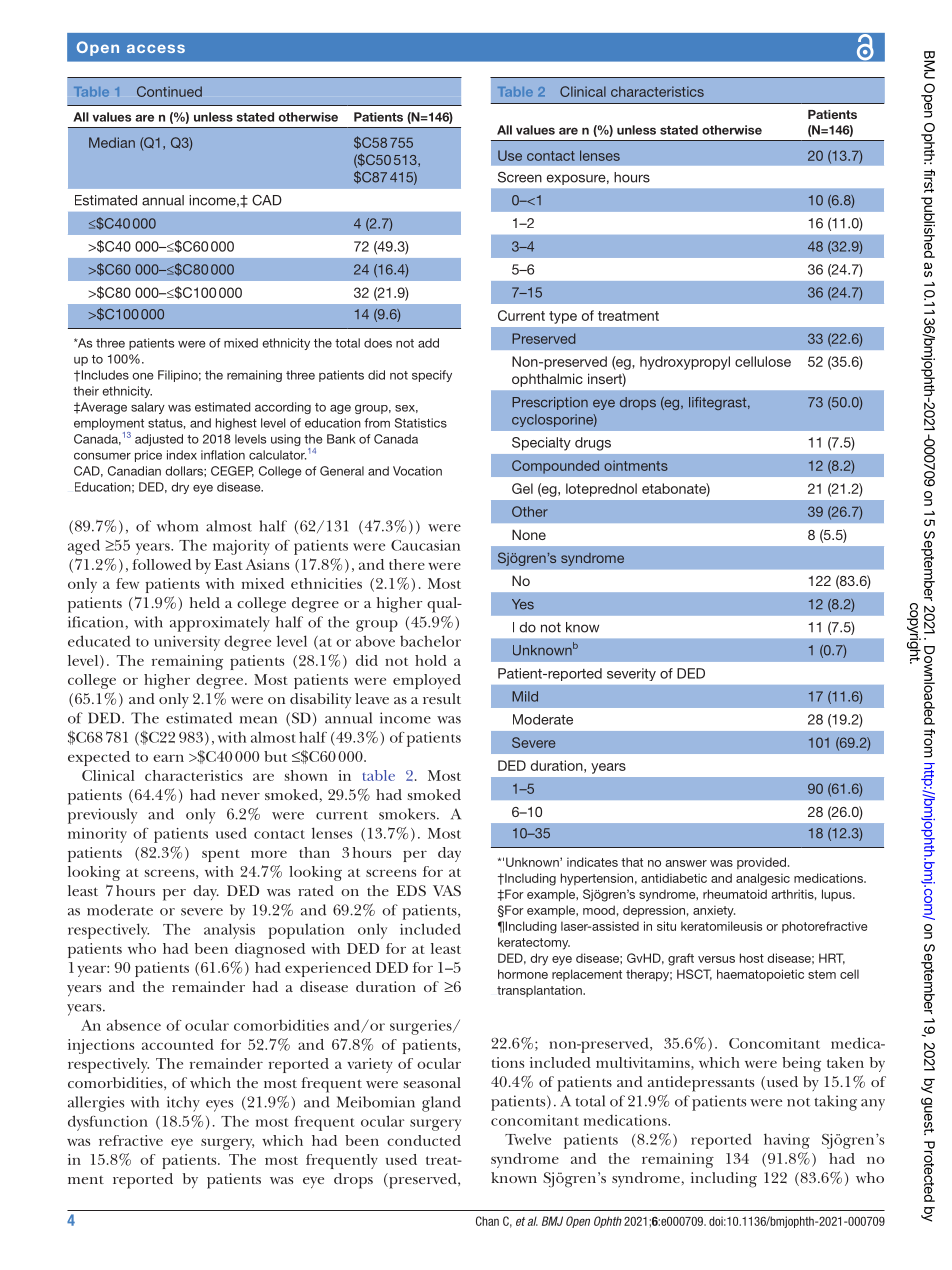 This screenshot has width=952, height=1270. I want to click on drugs, so click(593, 444).
